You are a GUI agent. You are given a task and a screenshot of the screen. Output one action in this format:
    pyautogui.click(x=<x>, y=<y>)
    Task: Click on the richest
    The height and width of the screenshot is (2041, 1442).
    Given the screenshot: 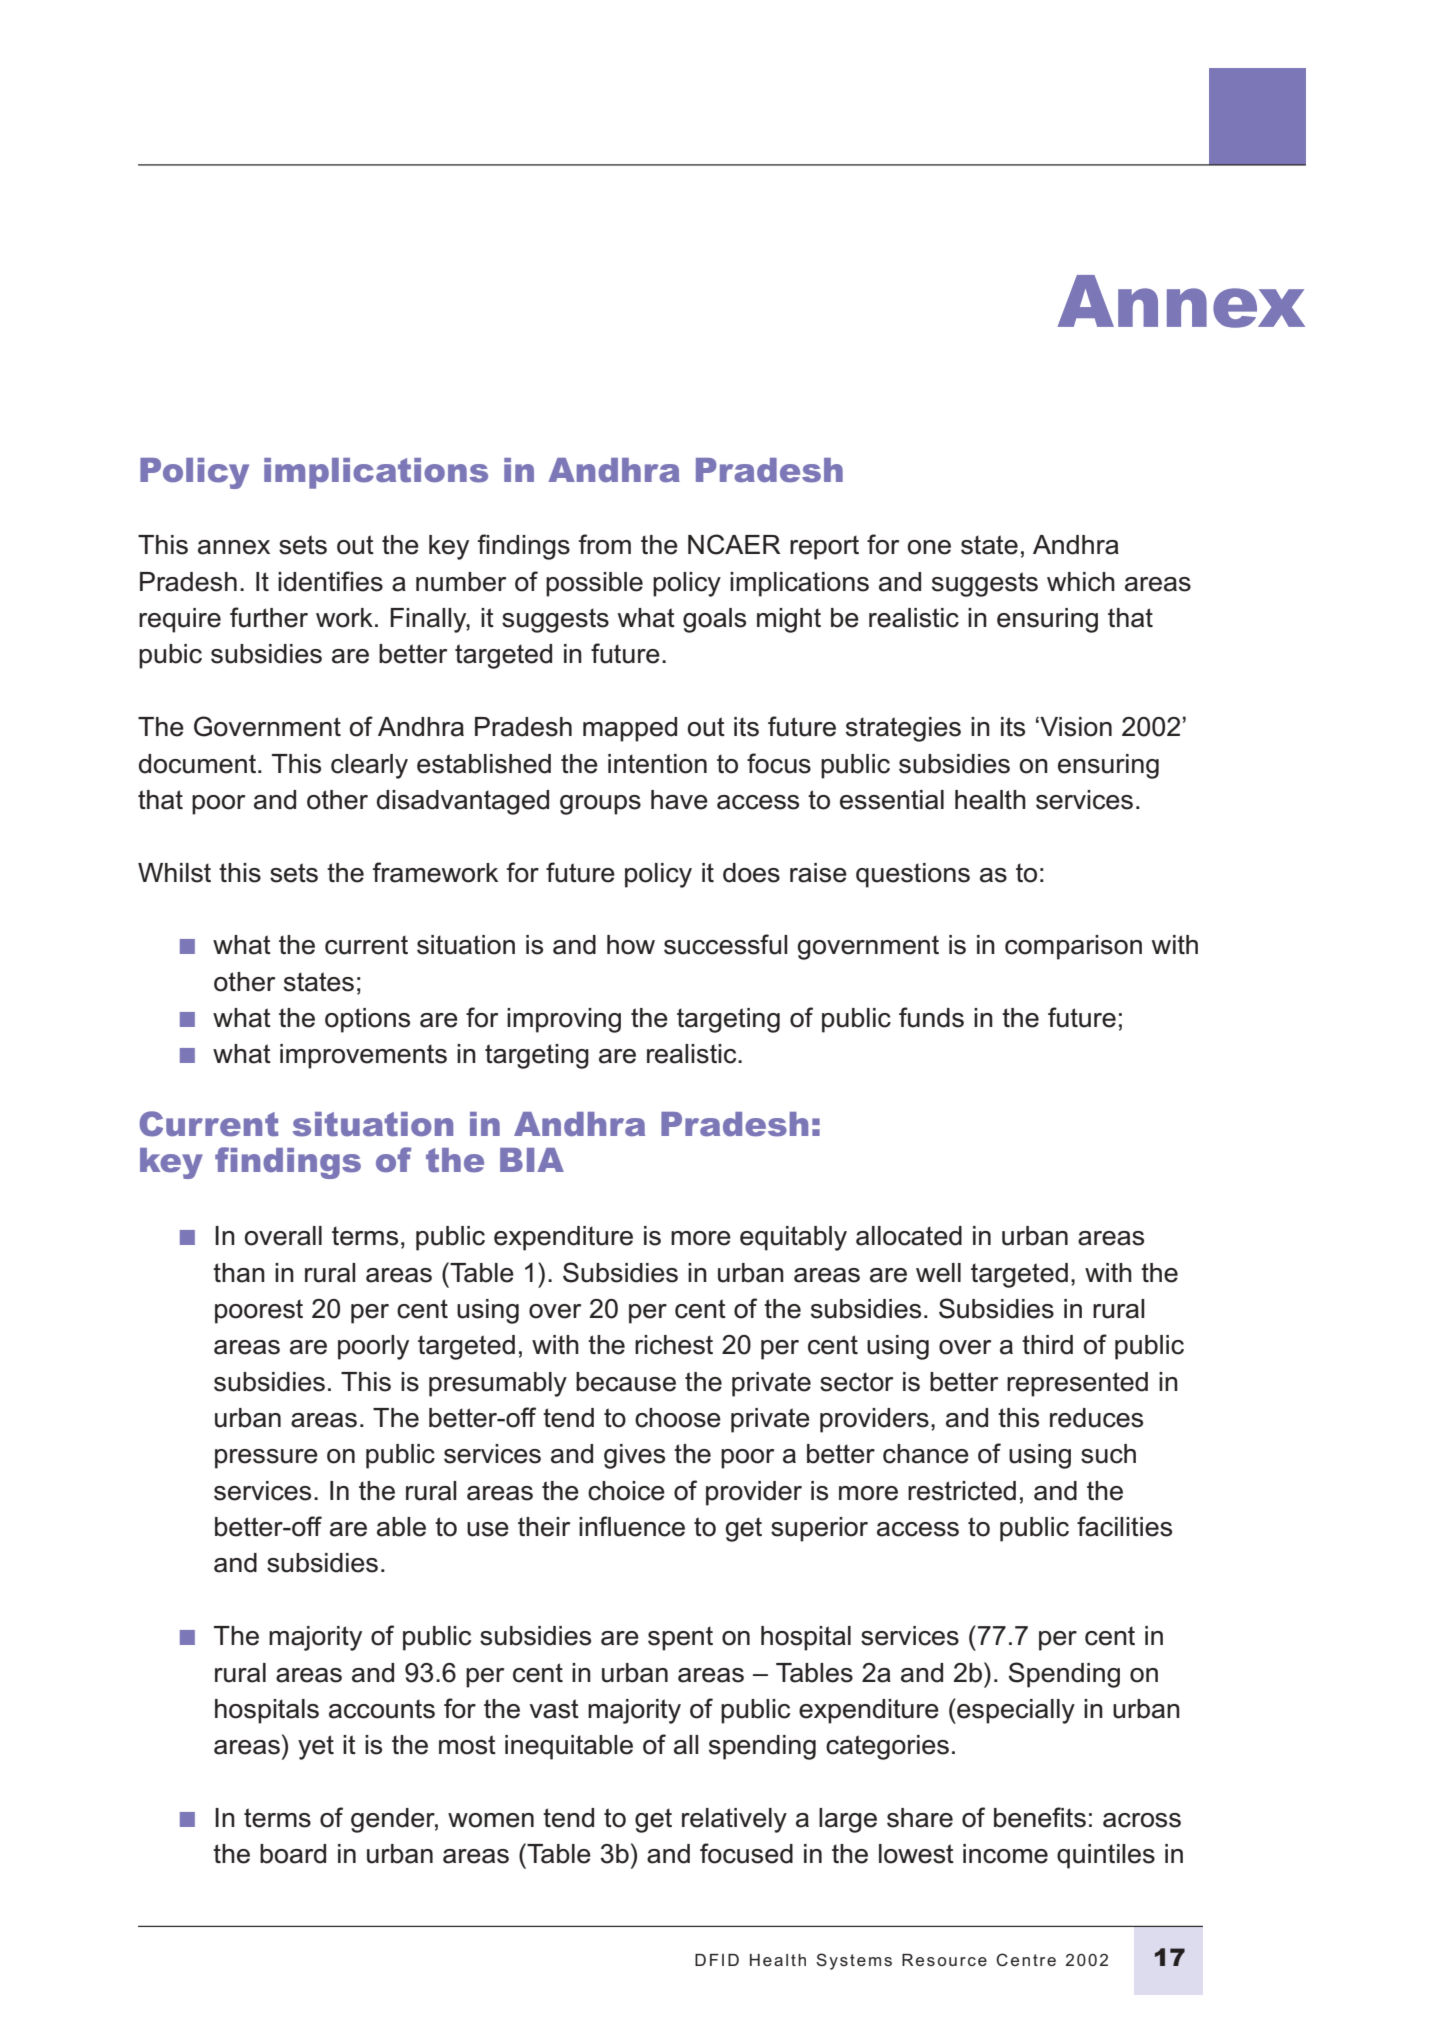 What is the action you would take?
    pyautogui.click(x=674, y=1345)
